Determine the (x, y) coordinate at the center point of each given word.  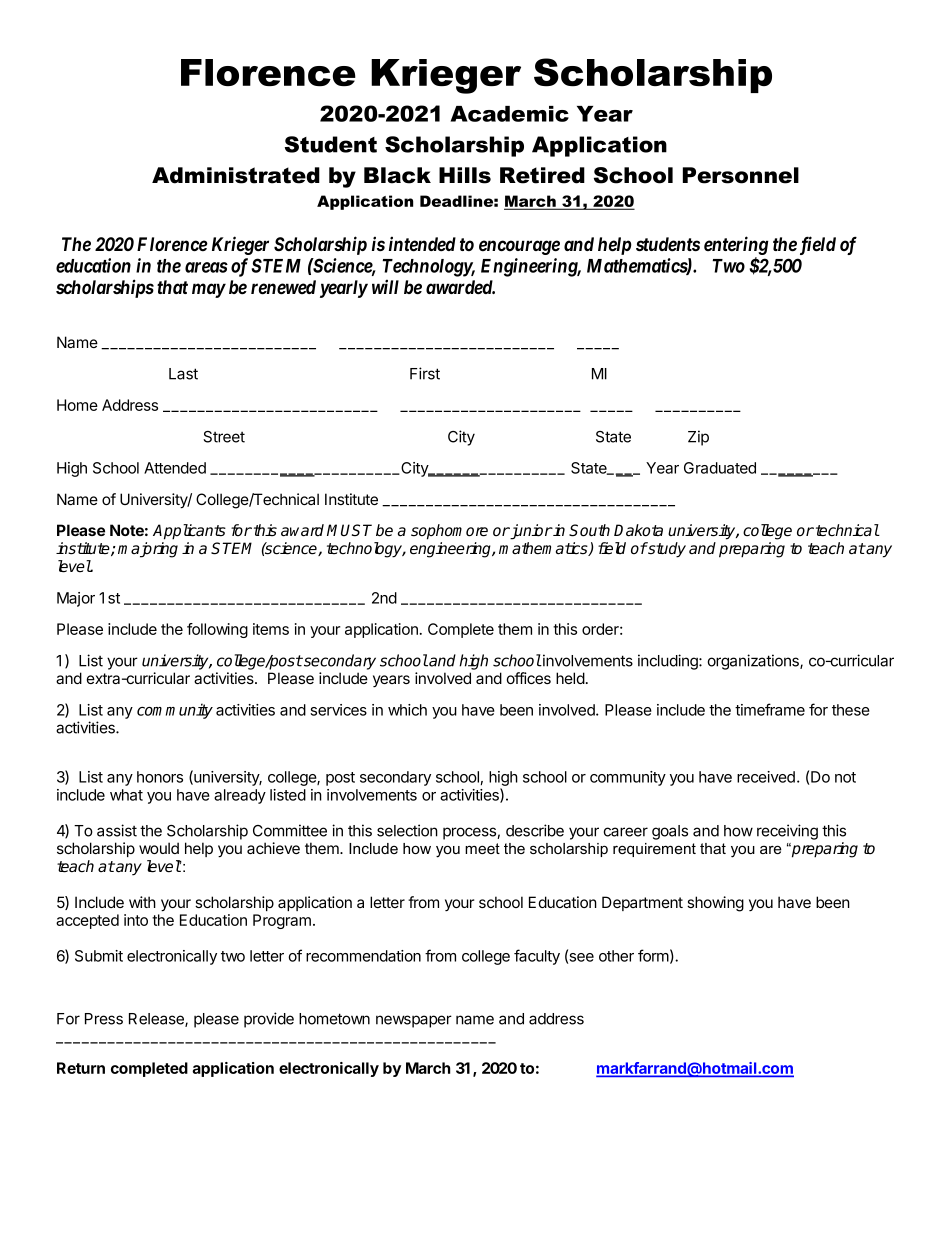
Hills (465, 175)
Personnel (741, 175)
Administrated (236, 175)
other (616, 956)
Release (157, 1020)
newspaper (414, 1021)
